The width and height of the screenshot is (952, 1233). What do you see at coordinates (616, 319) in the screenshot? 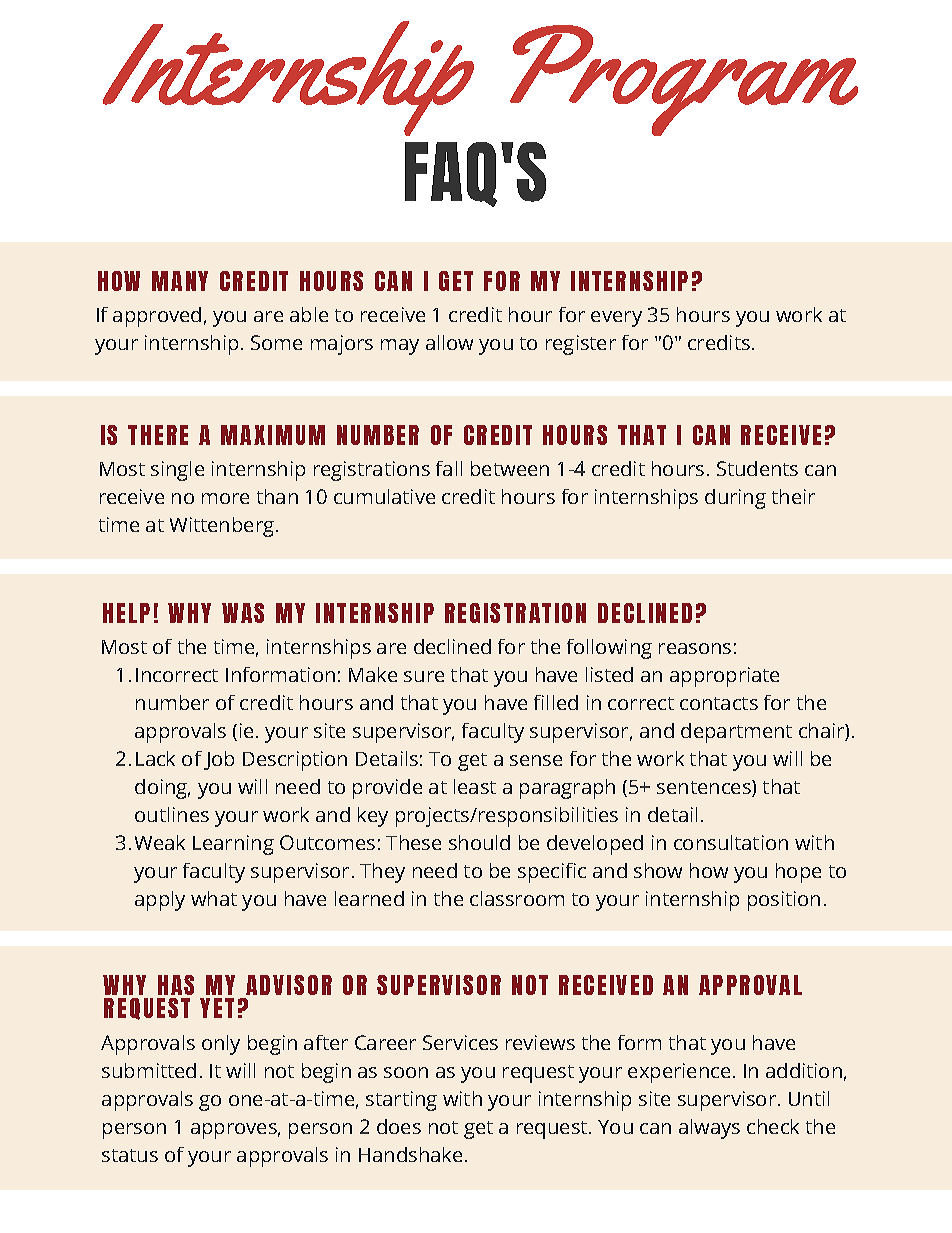
I see `every` at bounding box center [616, 319].
